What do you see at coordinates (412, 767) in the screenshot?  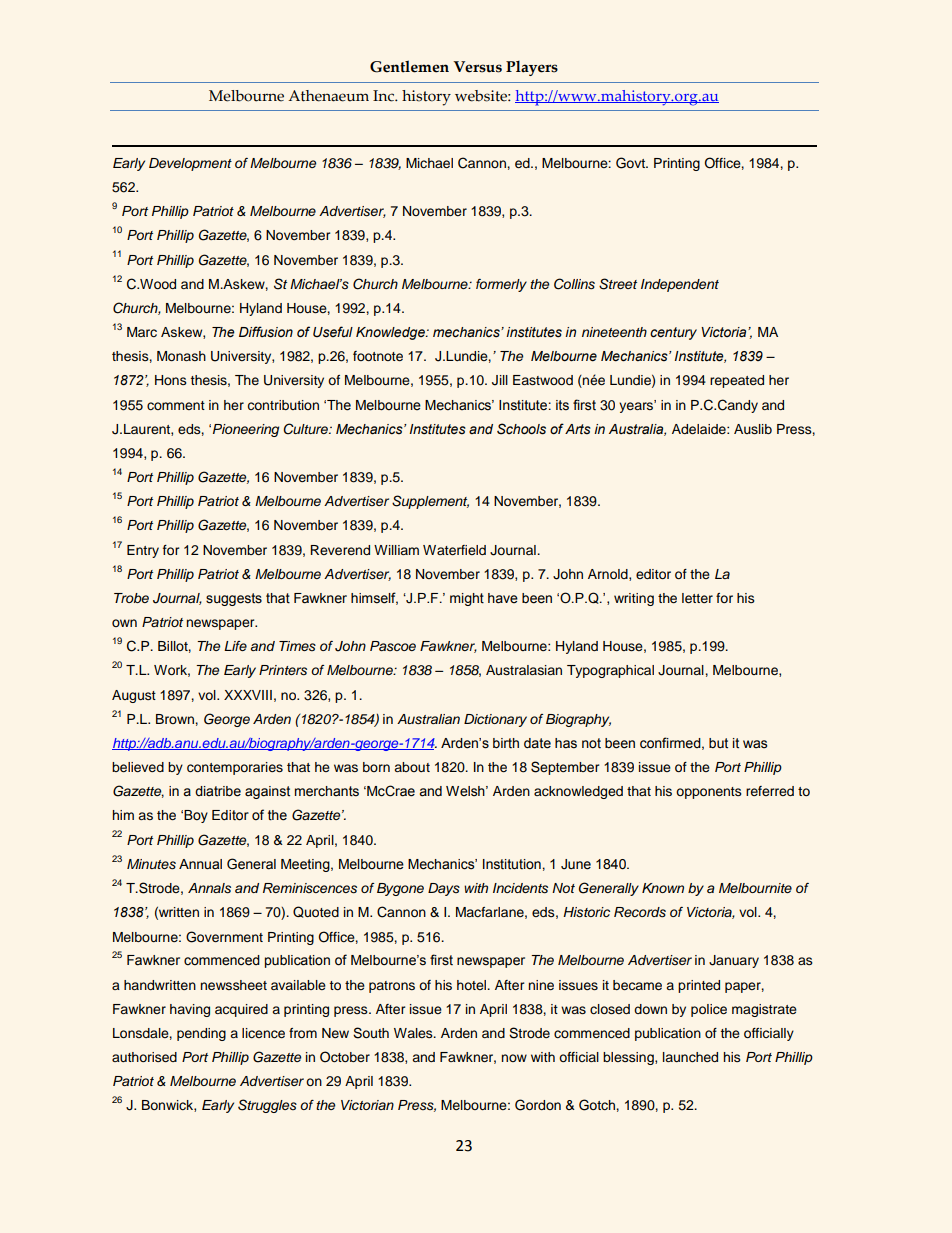 I see `about` at bounding box center [412, 767].
